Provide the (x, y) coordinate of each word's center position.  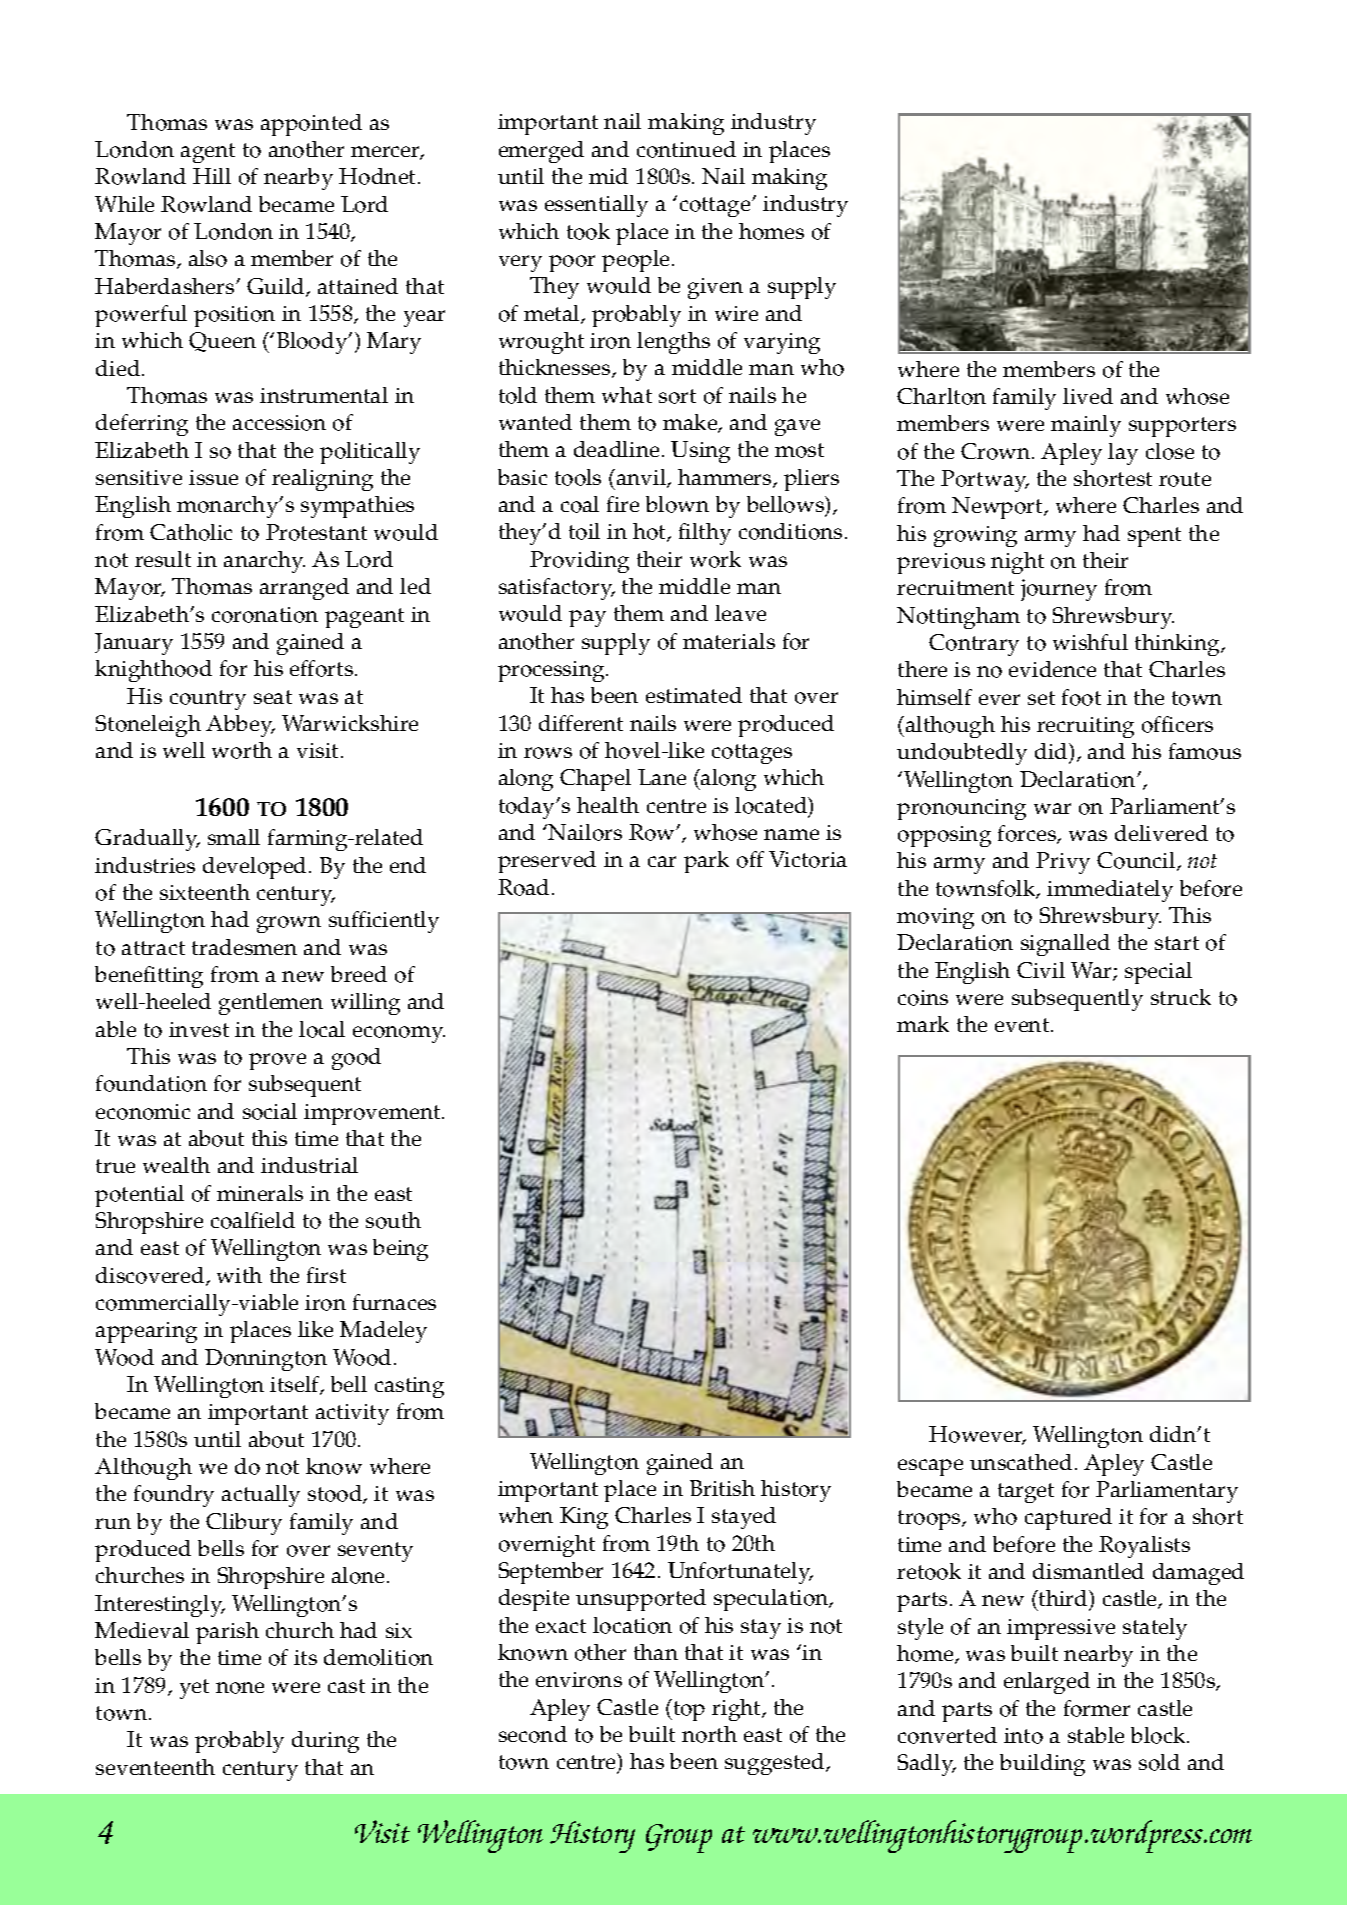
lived (1088, 396)
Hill (212, 176)
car (662, 861)
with (239, 1275)
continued (686, 149)
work (715, 559)
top (688, 1710)
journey (1059, 590)
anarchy (264, 562)
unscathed (1021, 1462)
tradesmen (244, 947)
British (722, 1488)
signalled (1065, 945)
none (240, 1688)
